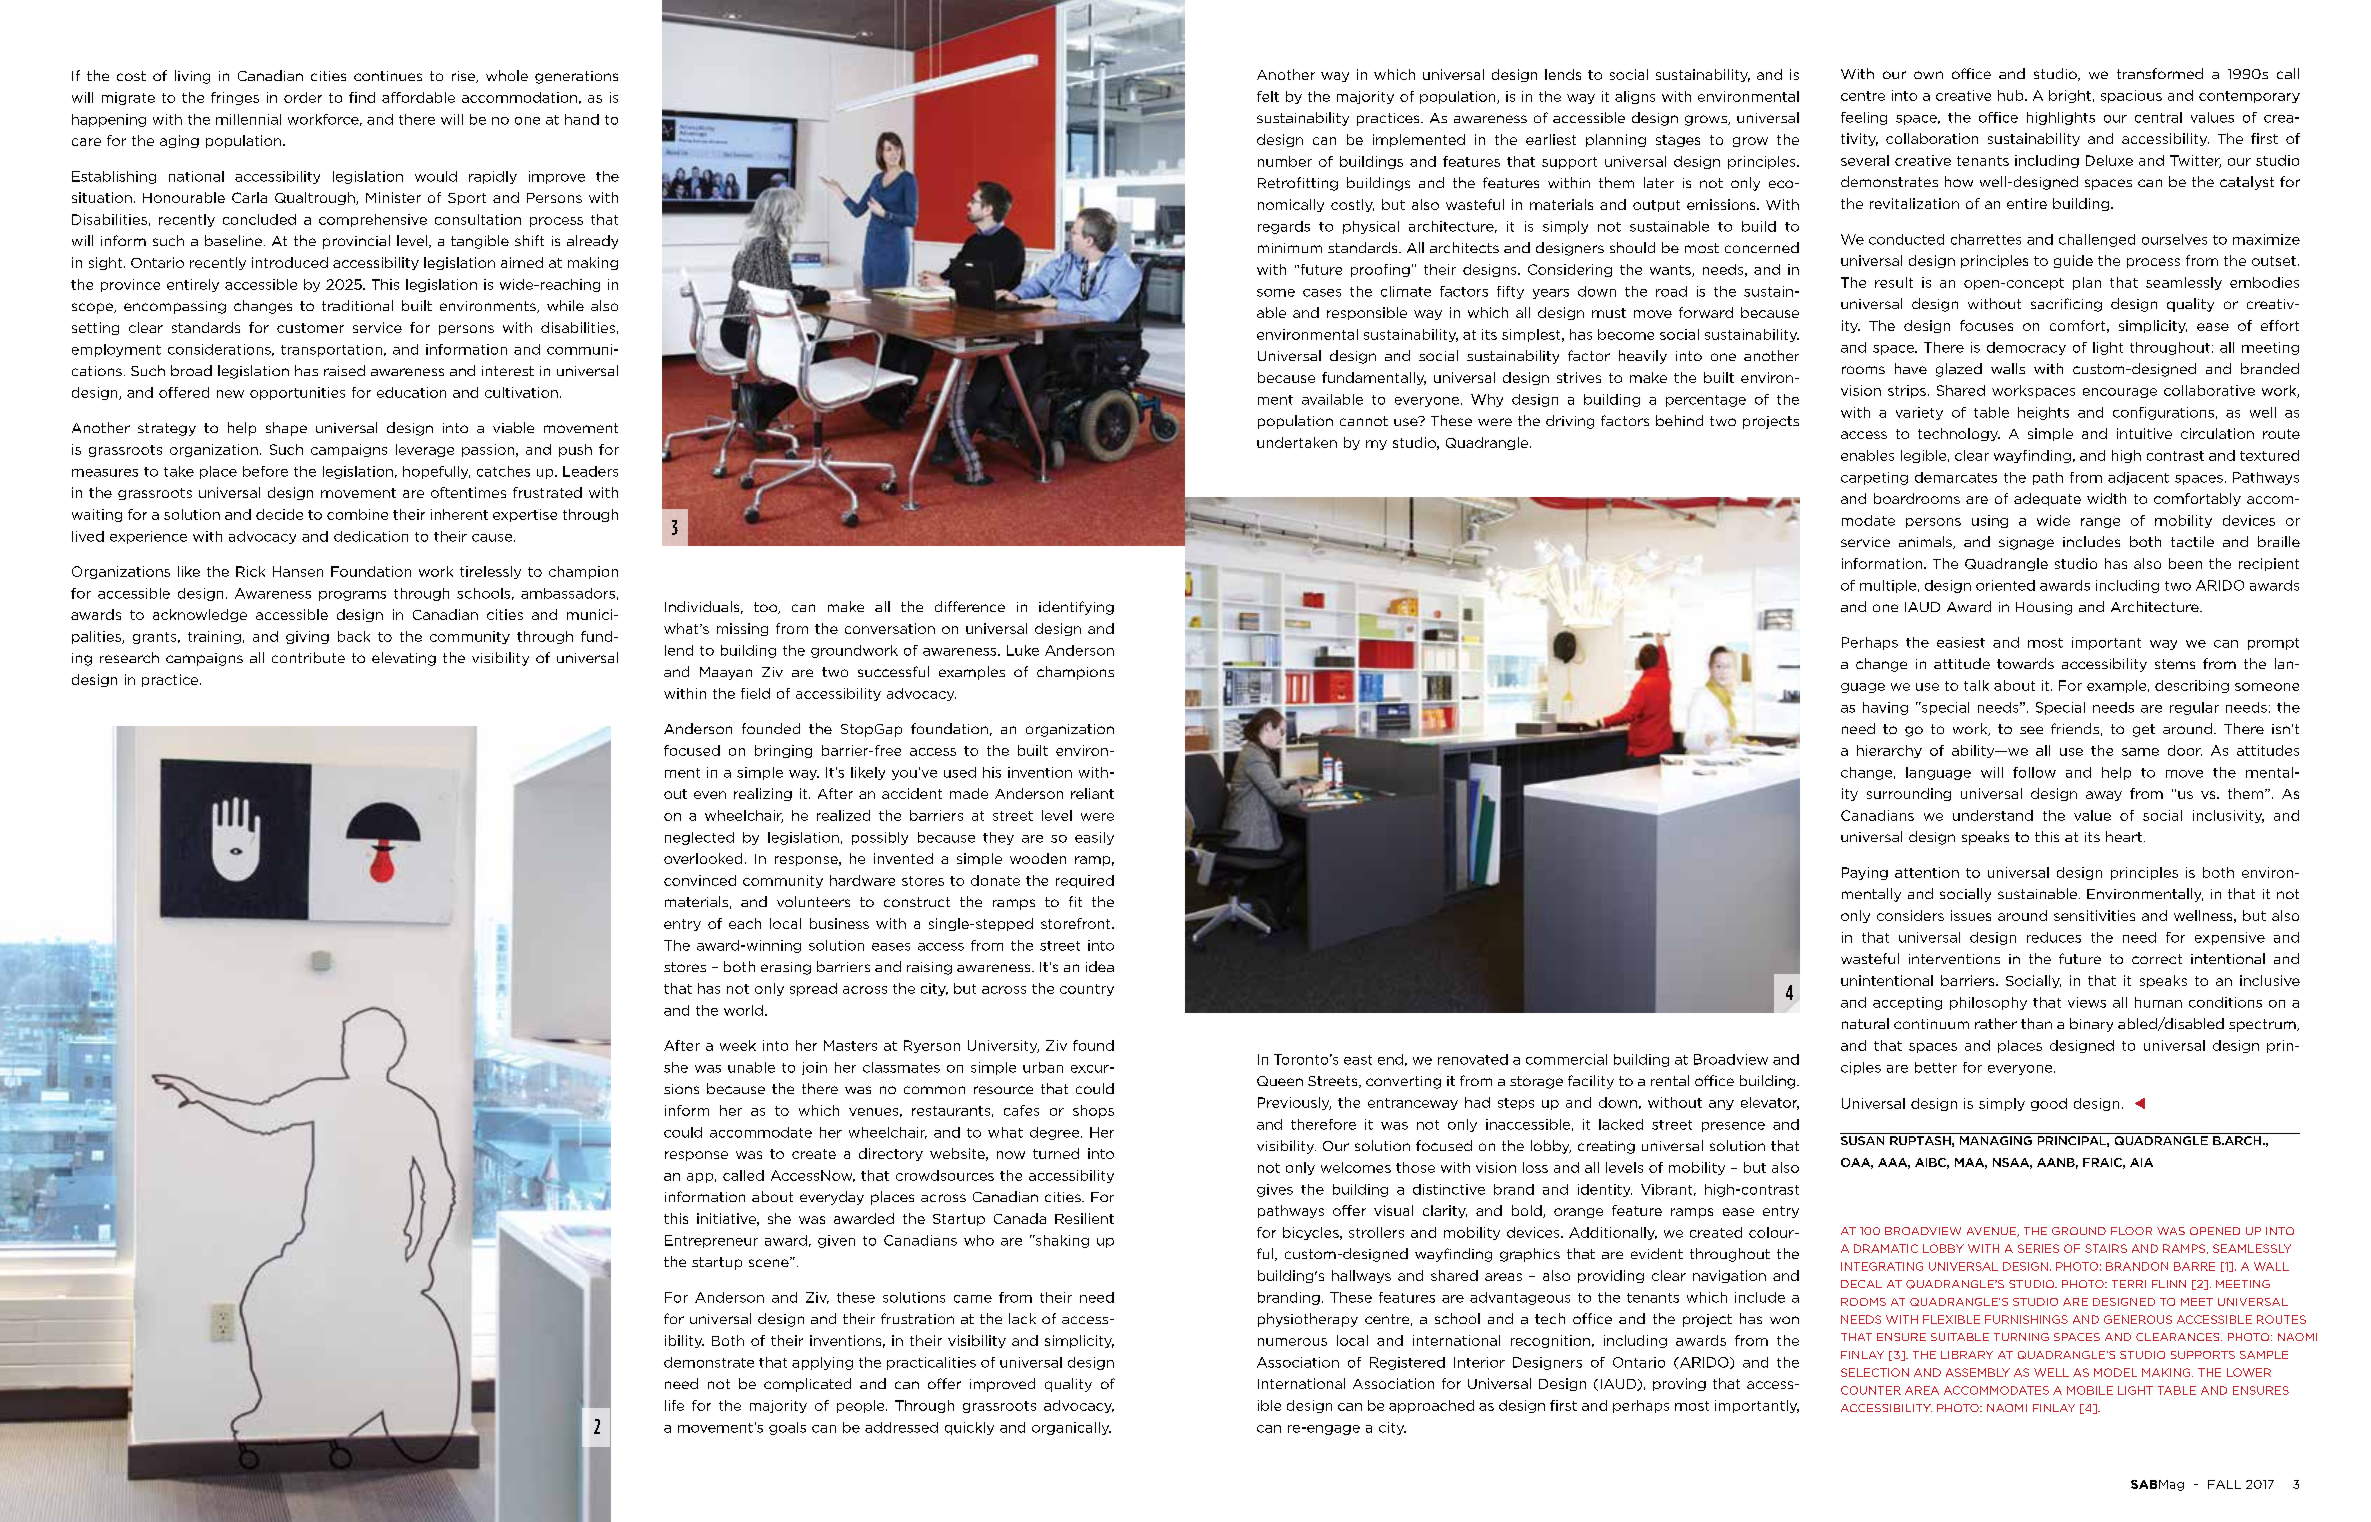 The image size is (2371, 1522). Describe the element at coordinates (1978, 1372) in the document. I see `ASSEMBLY` at that location.
